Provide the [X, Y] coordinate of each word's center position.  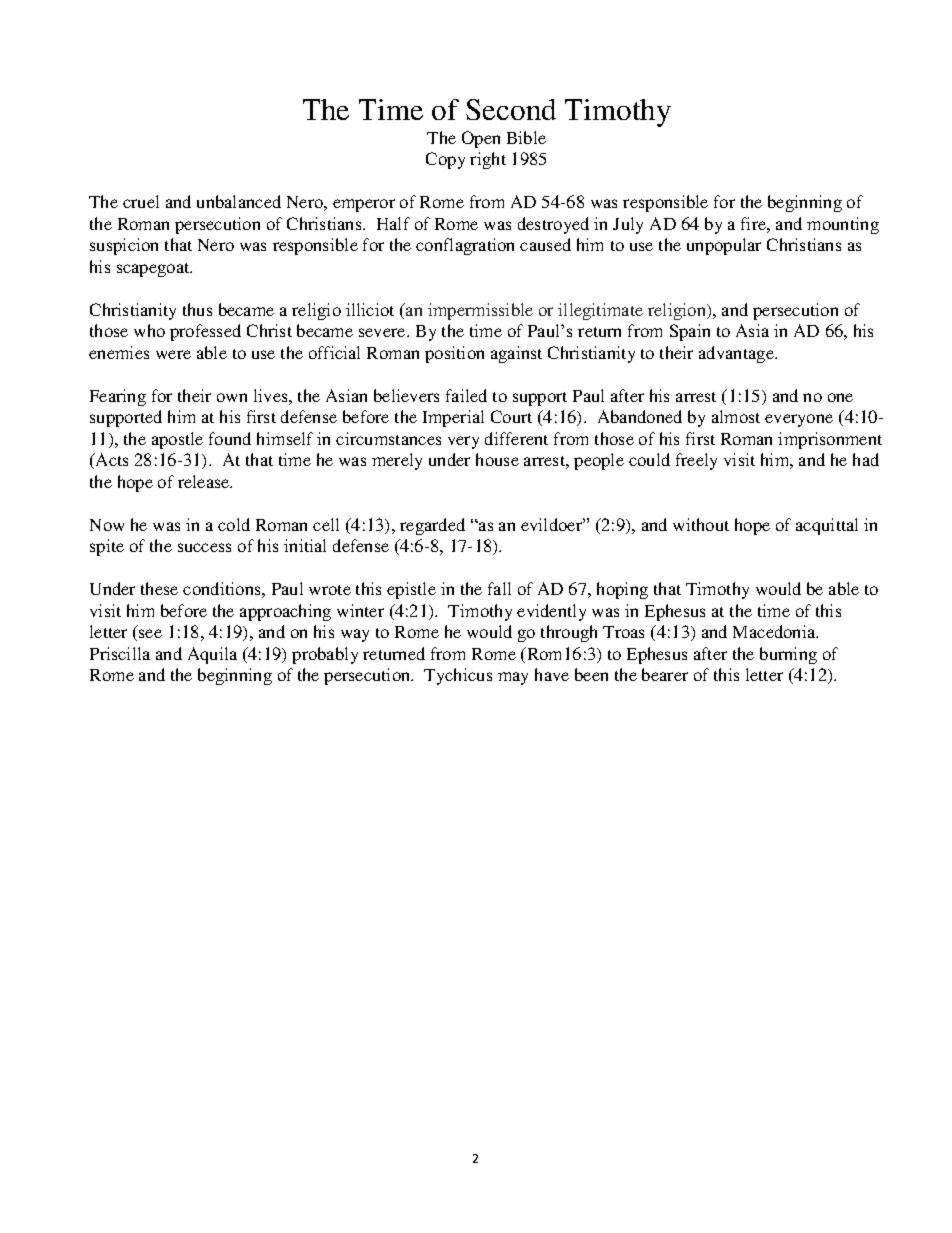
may [513, 678]
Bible [526, 137]
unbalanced [239, 201]
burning [788, 655]
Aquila [212, 655]
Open [481, 139]
